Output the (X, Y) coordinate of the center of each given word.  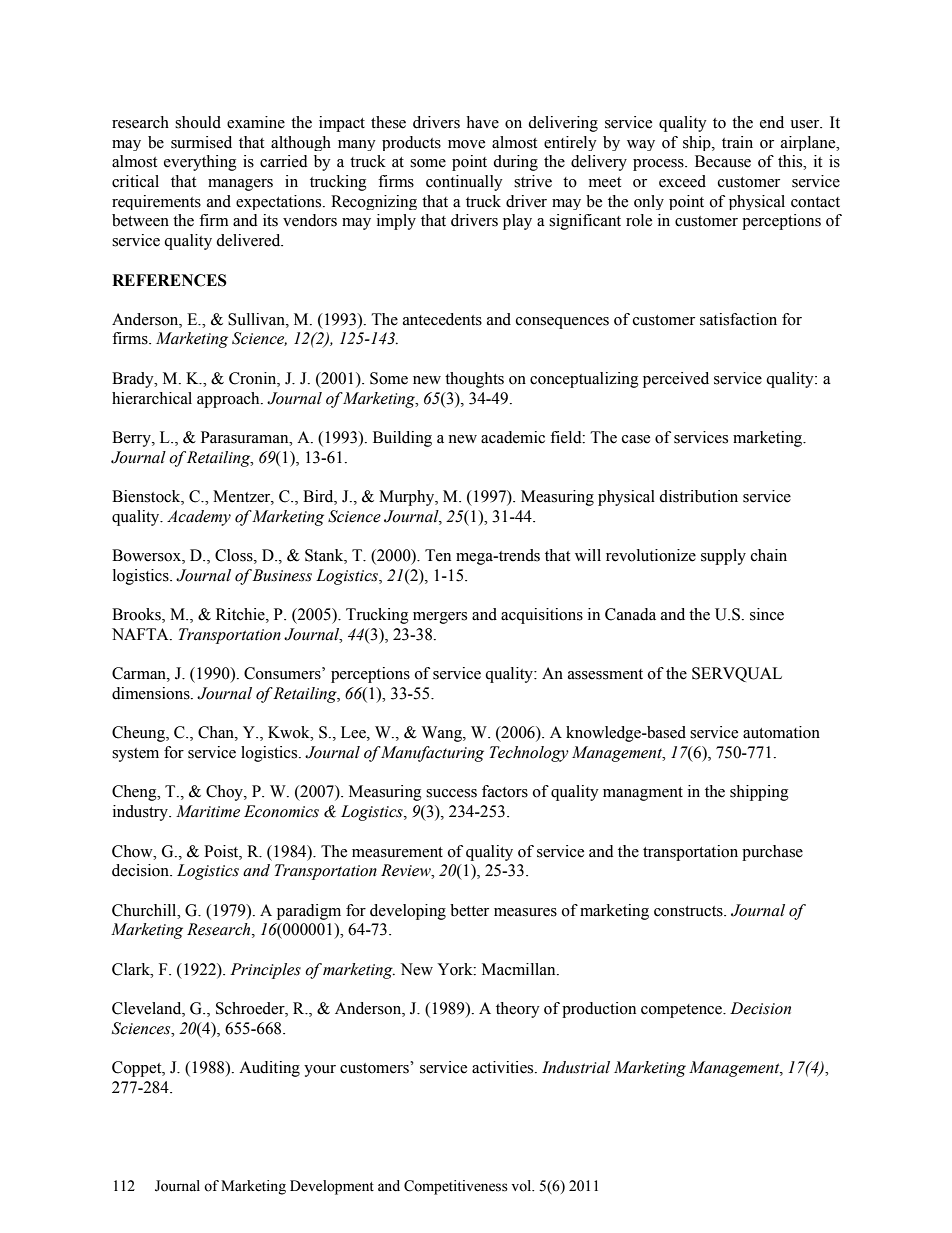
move (466, 144)
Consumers (283, 673)
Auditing (269, 1069)
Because (723, 161)
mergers (440, 618)
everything (200, 163)
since (767, 614)
